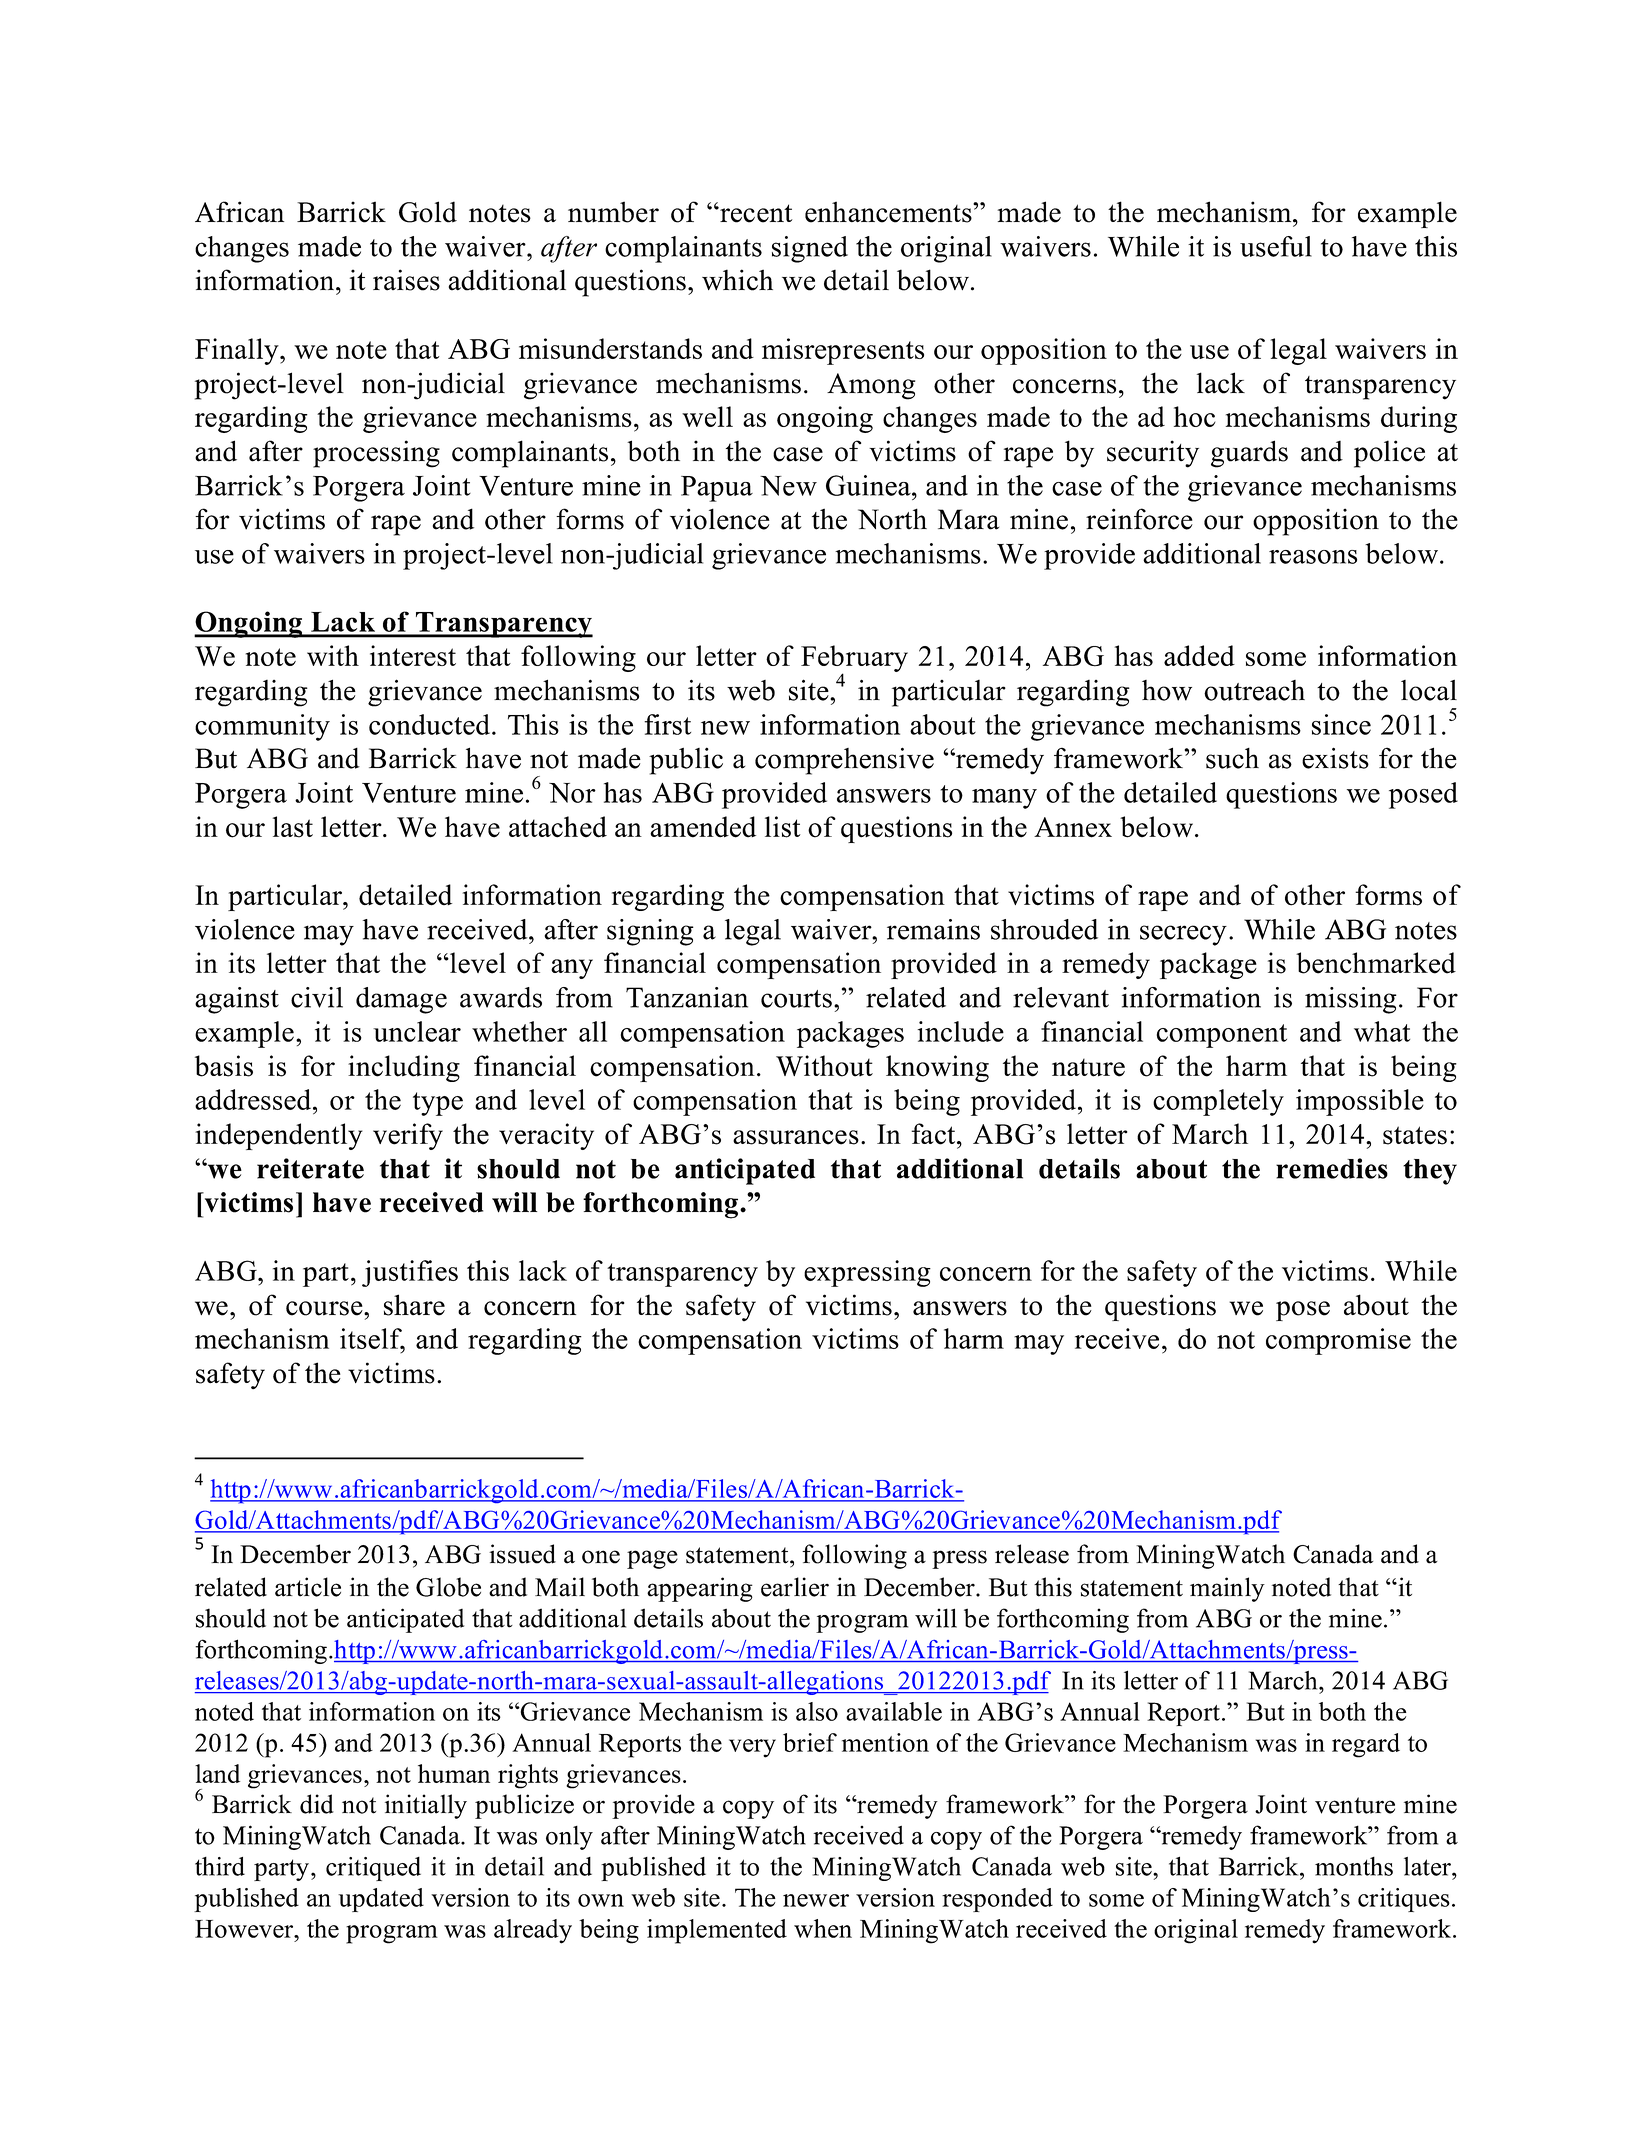 This page has width=1652, height=2138. I want to click on critiqued, so click(373, 1869).
